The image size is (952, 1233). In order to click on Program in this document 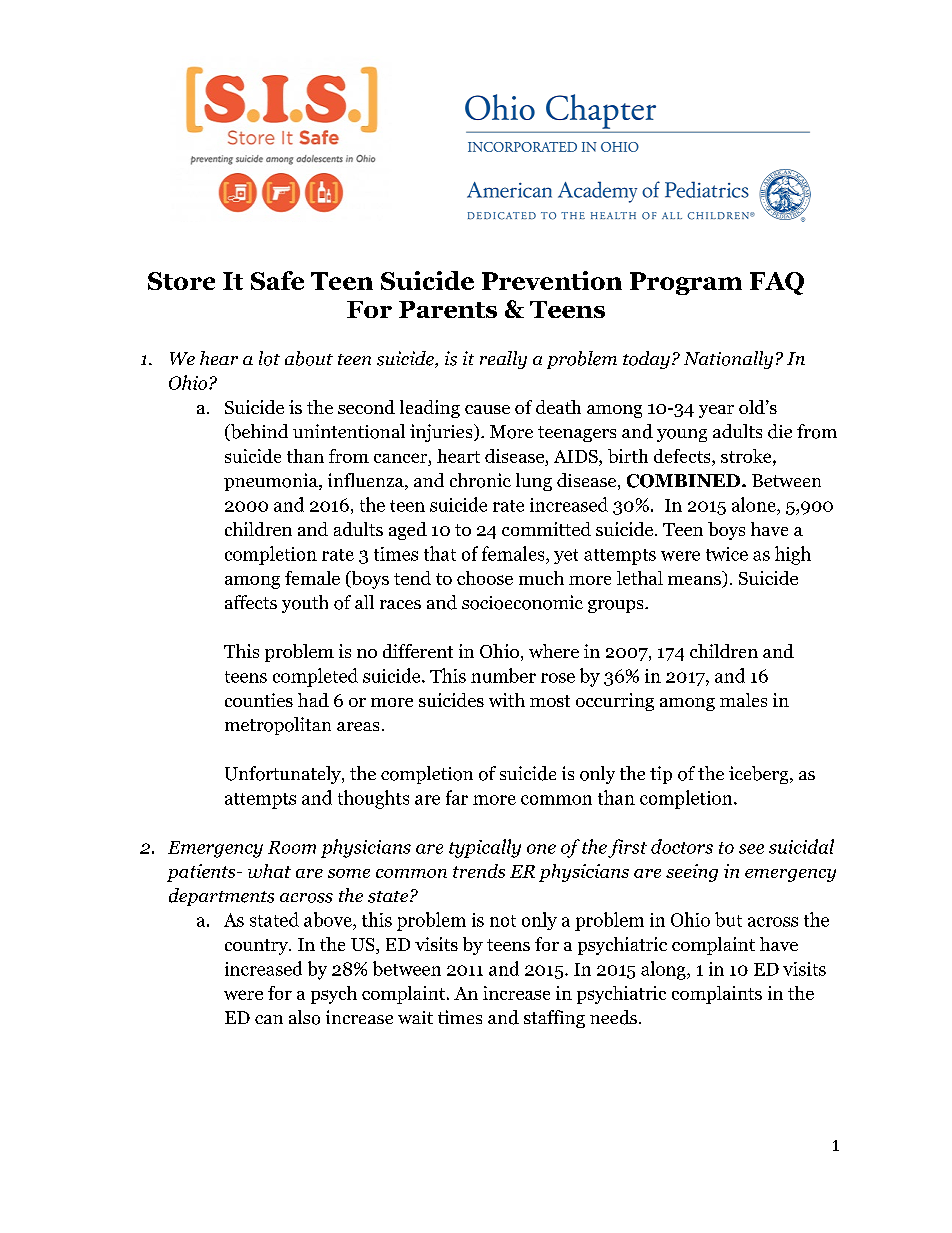, I will do `click(686, 283)`.
